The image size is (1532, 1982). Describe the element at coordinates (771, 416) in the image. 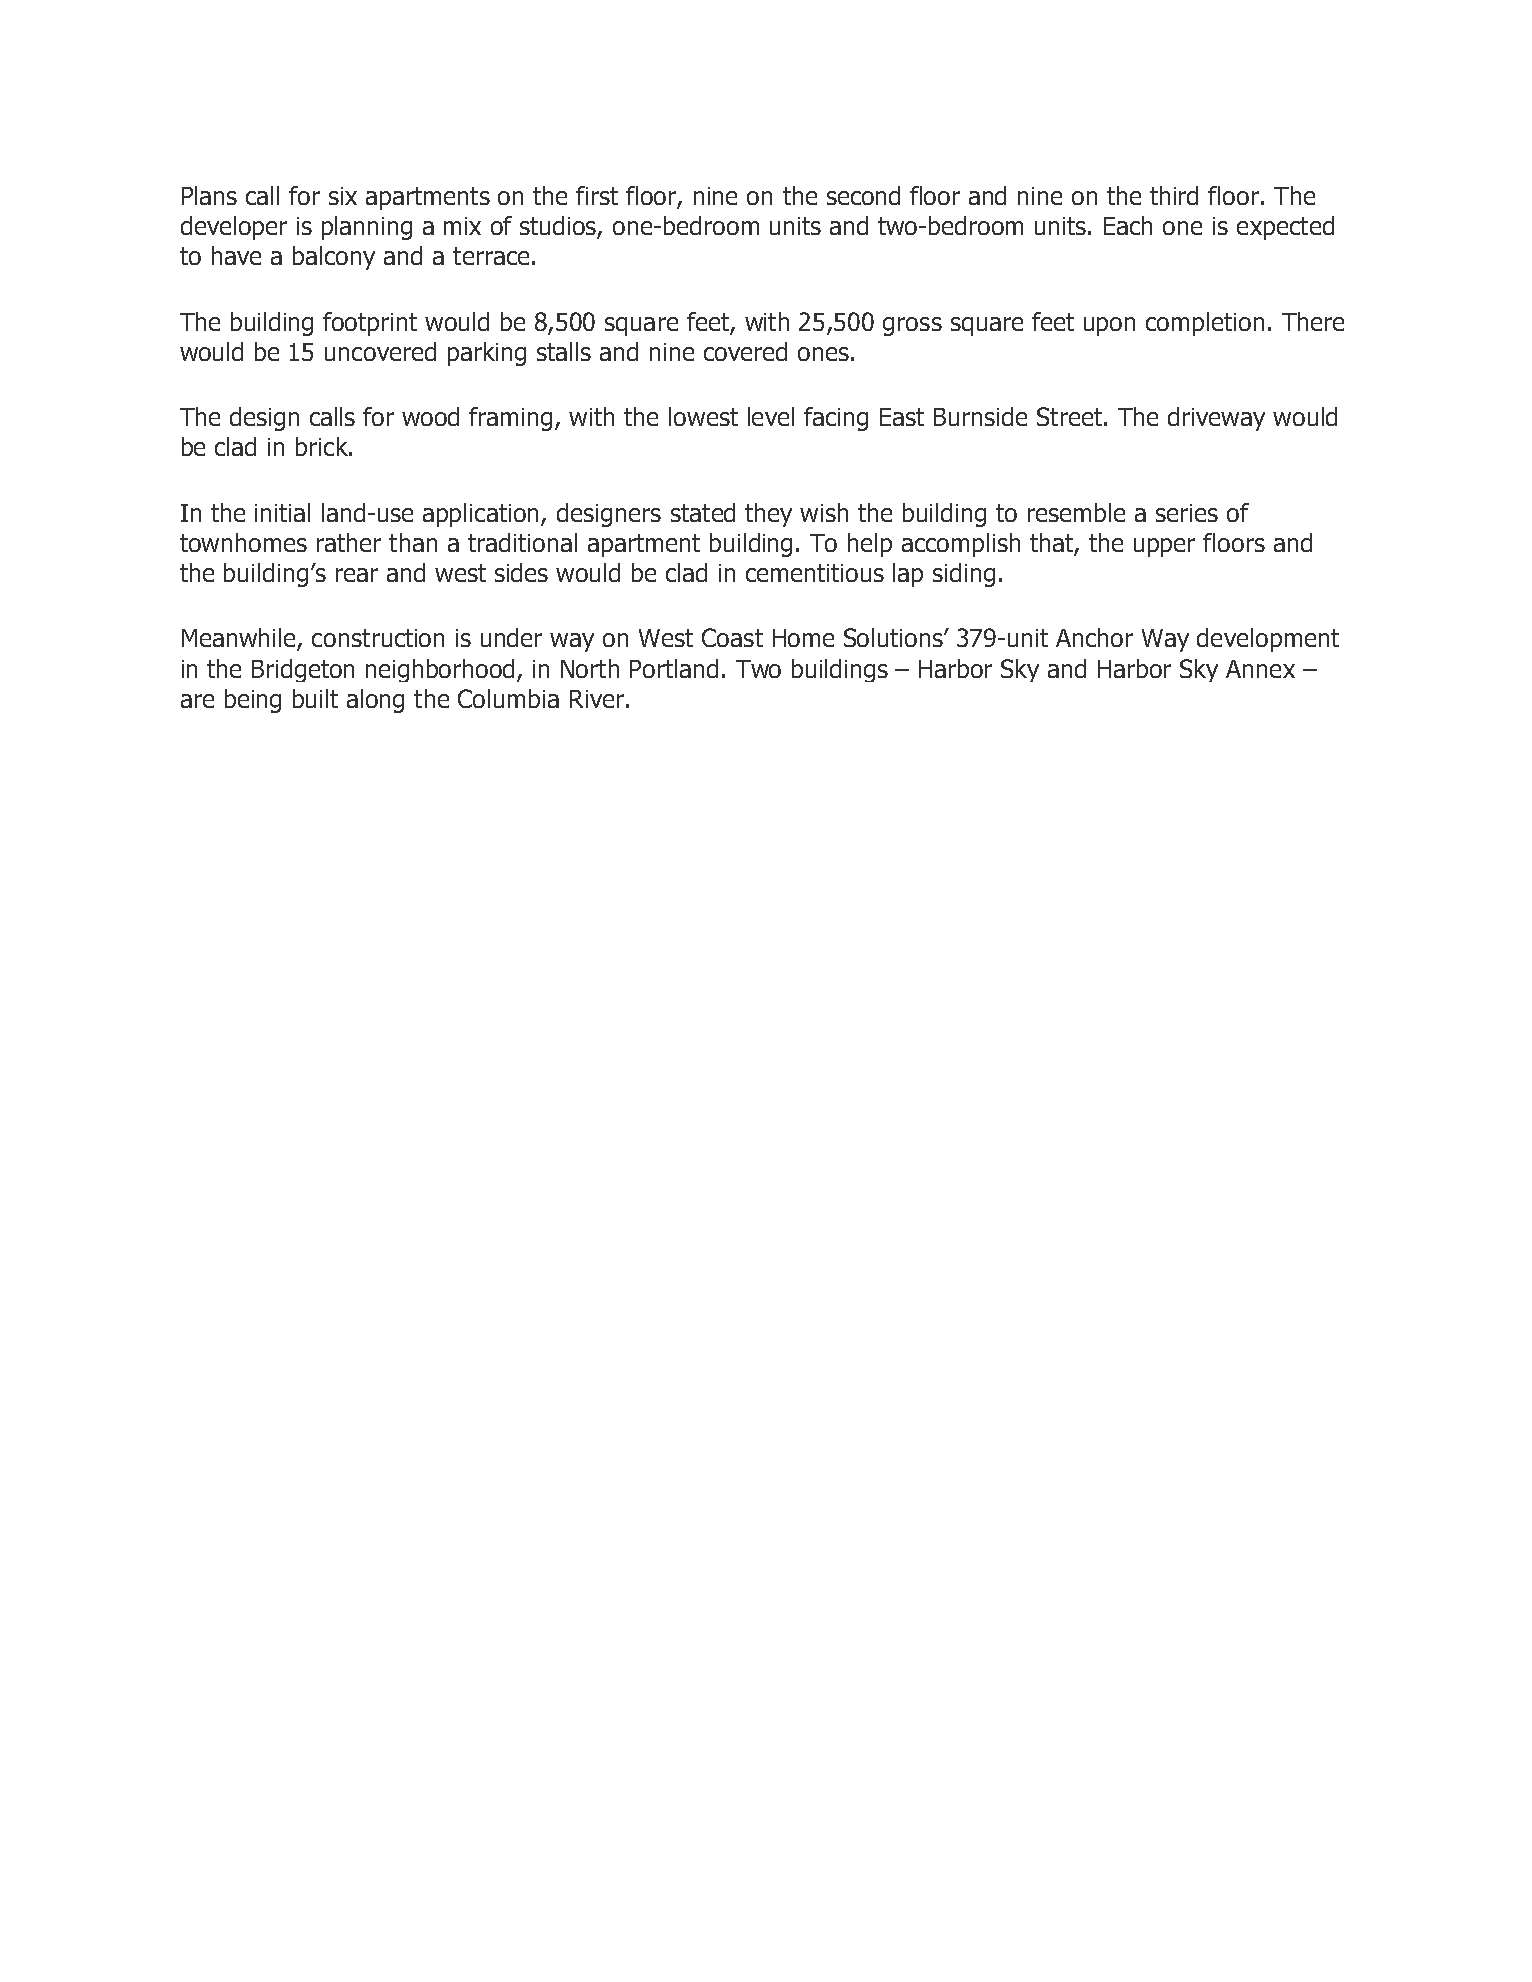

I see `level` at that location.
